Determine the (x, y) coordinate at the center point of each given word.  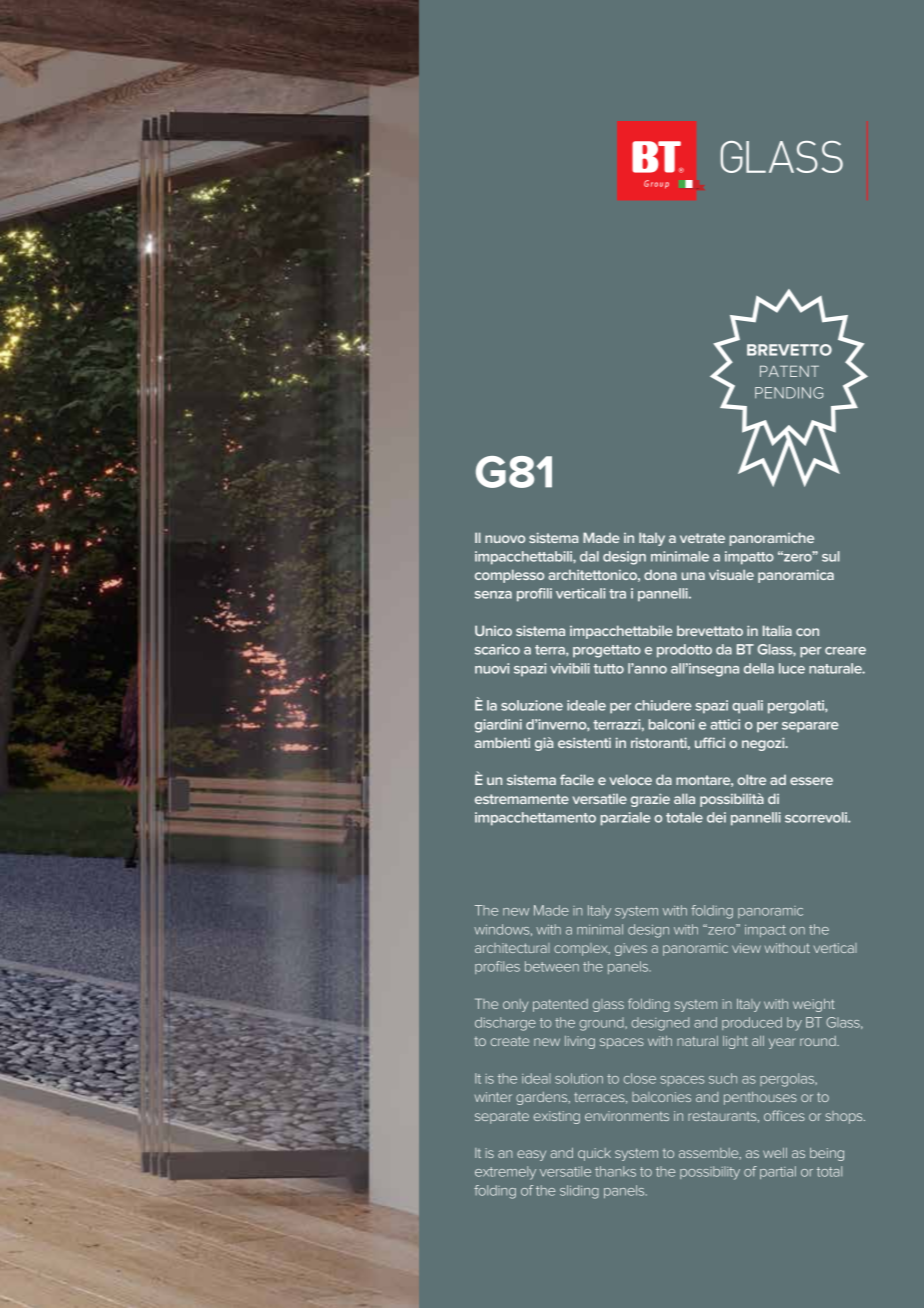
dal (589, 556)
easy (531, 1155)
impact (765, 931)
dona (660, 575)
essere (811, 781)
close (640, 1078)
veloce (631, 779)
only (515, 1005)
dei (716, 817)
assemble (710, 1153)
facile (577, 779)
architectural (512, 948)
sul (831, 556)
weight (814, 1005)
